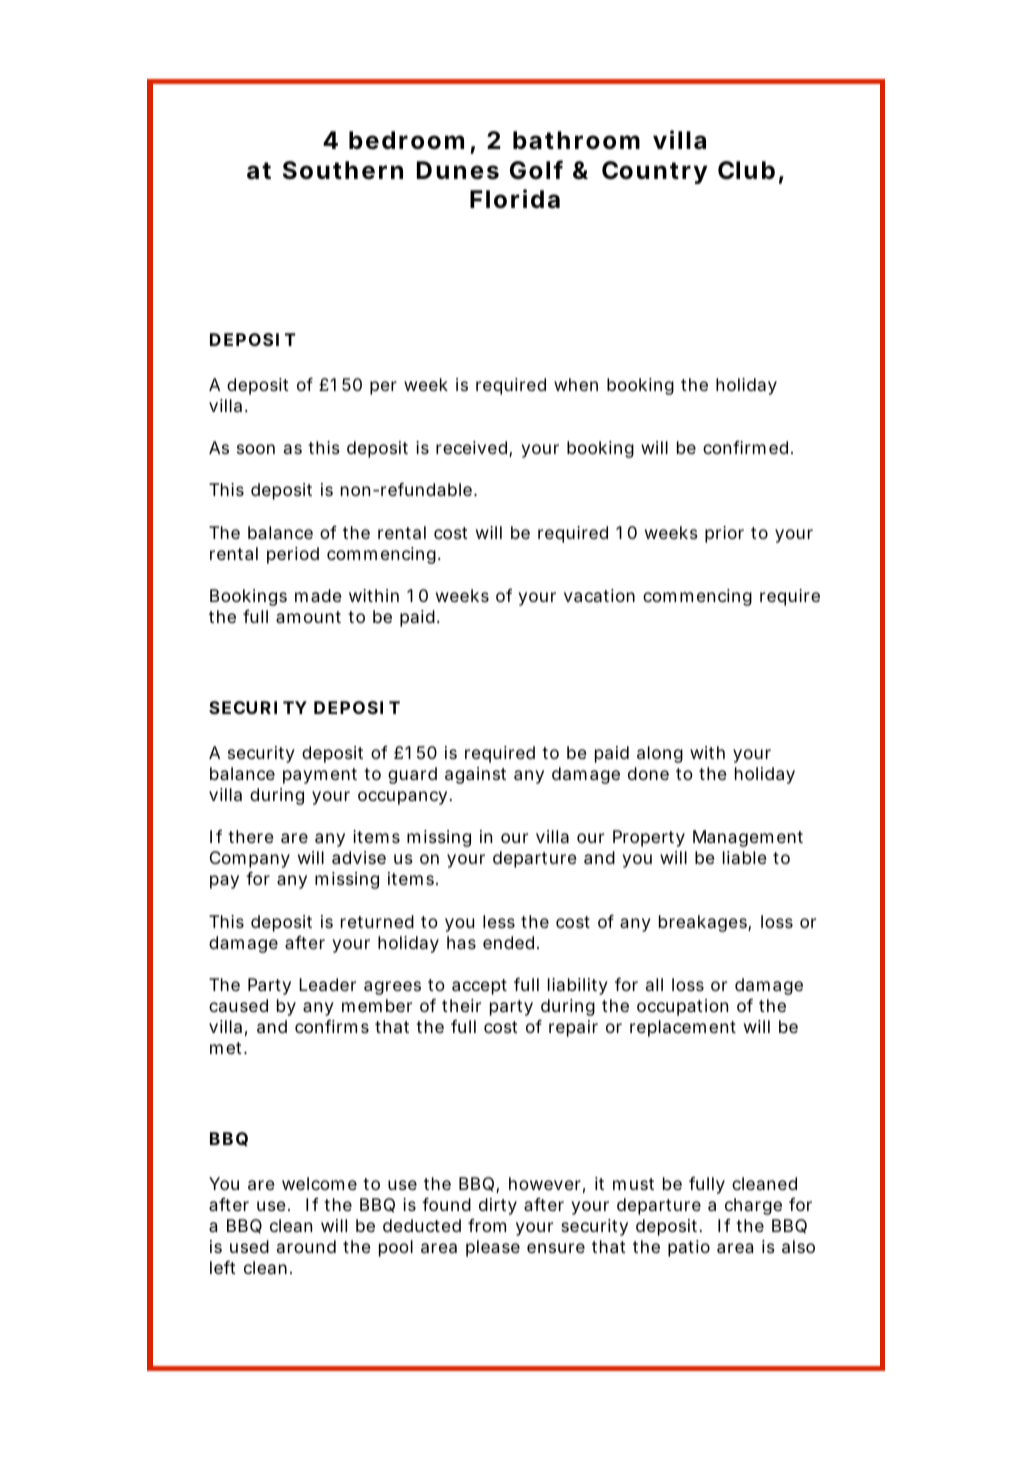  What do you see at coordinates (306, 1246) in the screenshot?
I see `around` at bounding box center [306, 1246].
